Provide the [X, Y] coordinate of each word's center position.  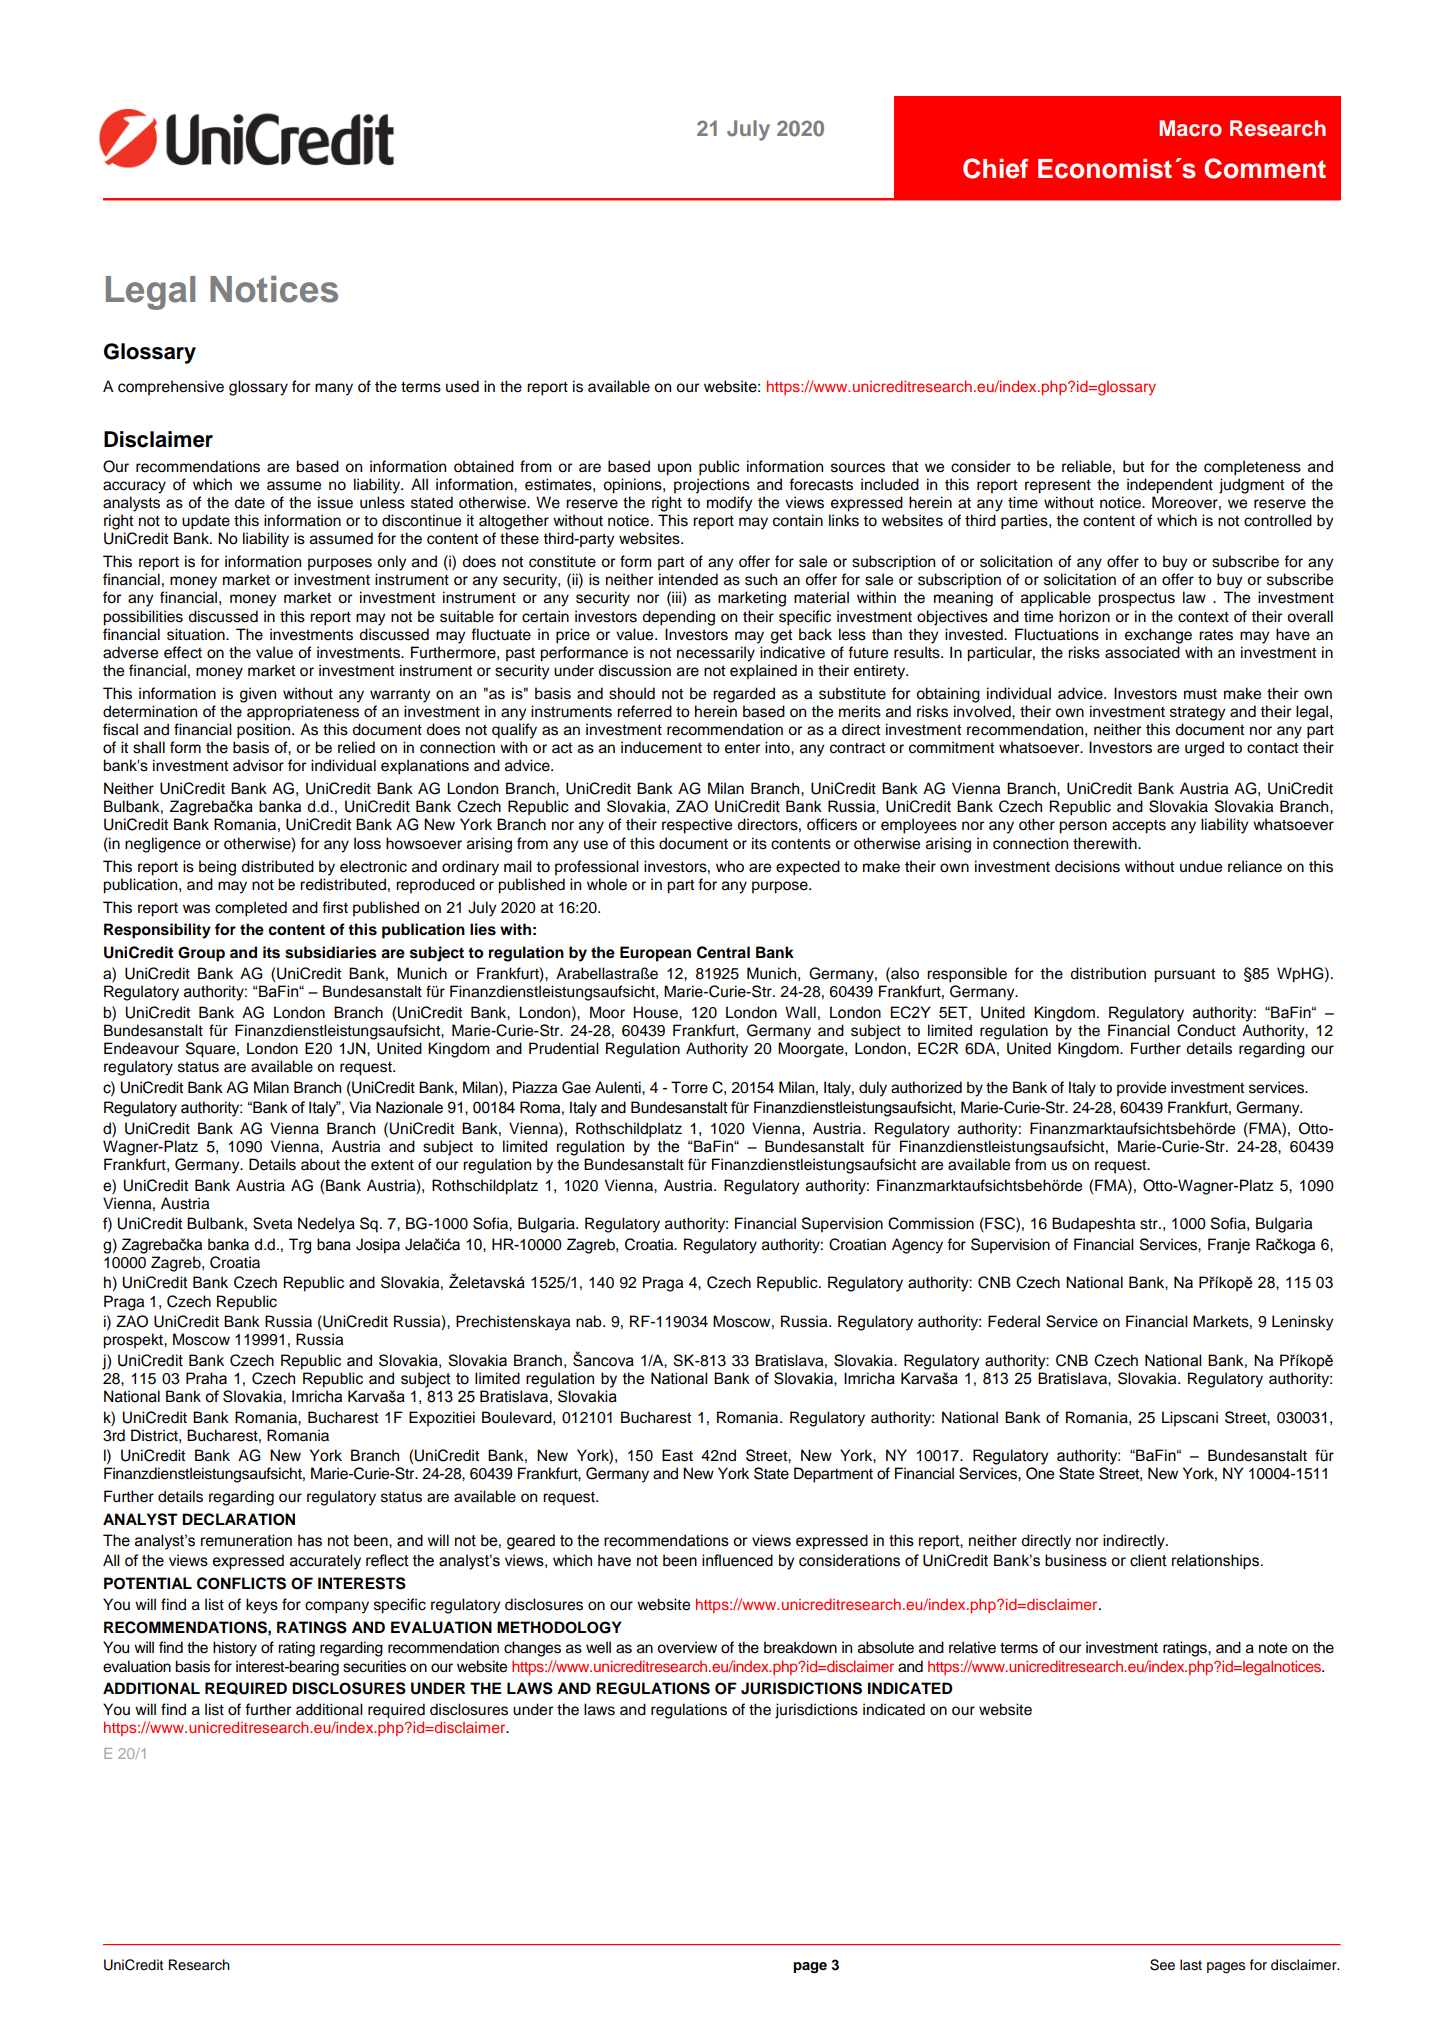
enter [742, 748]
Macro [1190, 128]
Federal [1014, 1321]
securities [374, 1666]
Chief [995, 168]
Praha [206, 1378]
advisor [258, 765]
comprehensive [171, 388]
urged [1204, 749]
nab [590, 1321]
